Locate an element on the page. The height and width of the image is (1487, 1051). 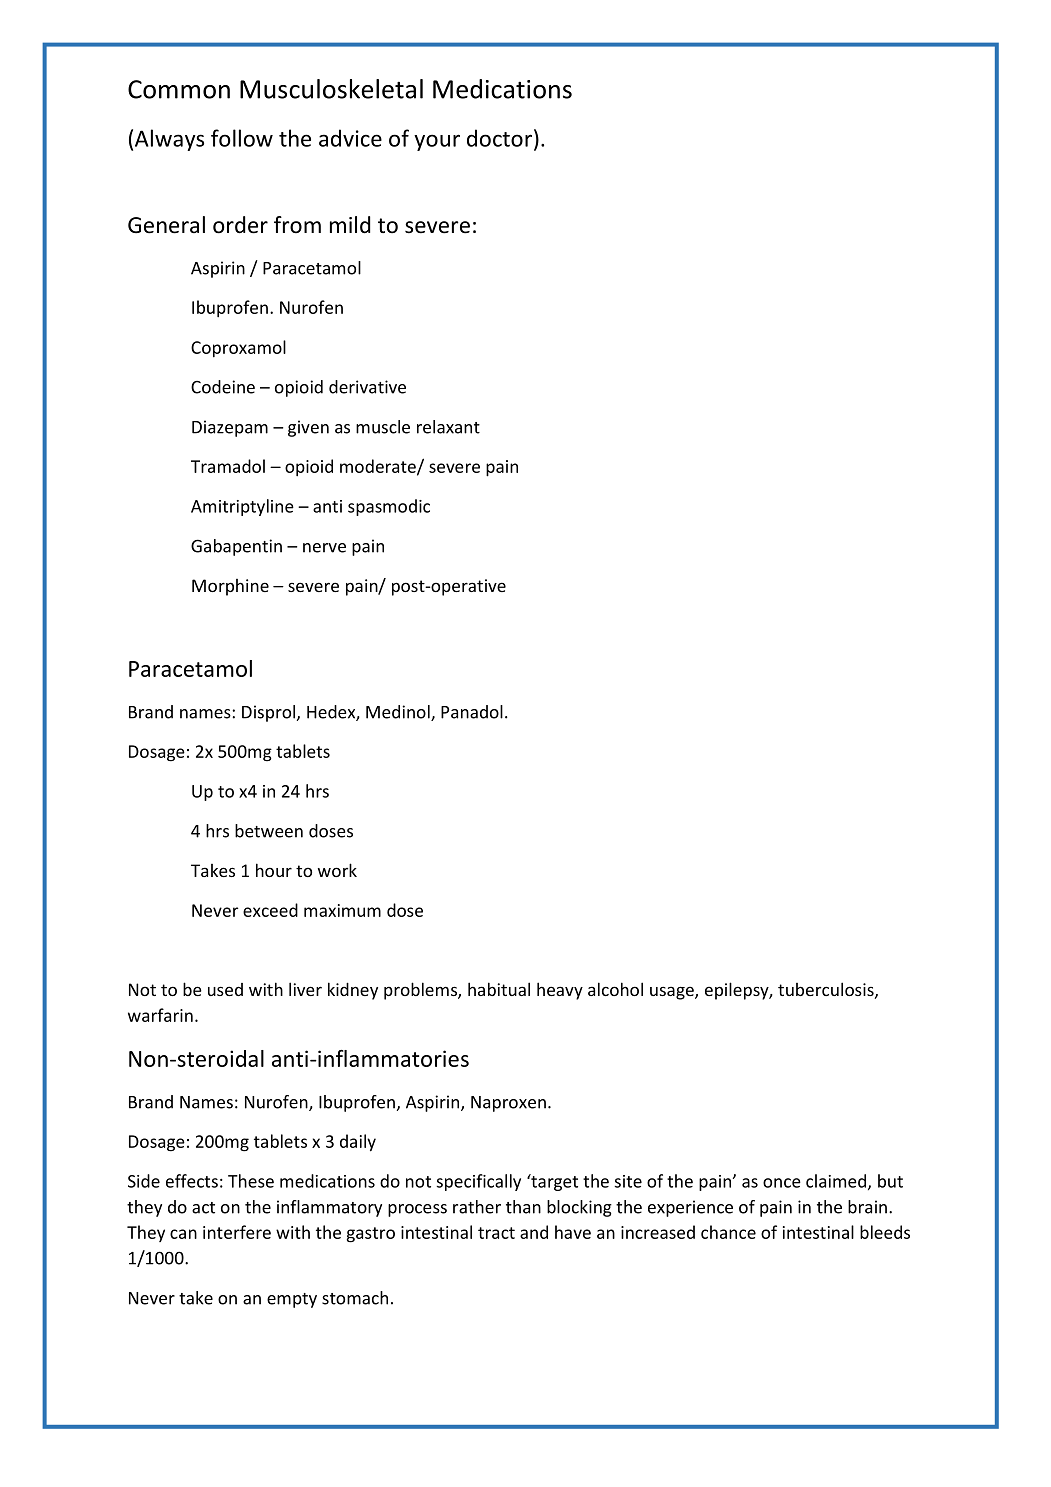
your is located at coordinates (437, 142).
